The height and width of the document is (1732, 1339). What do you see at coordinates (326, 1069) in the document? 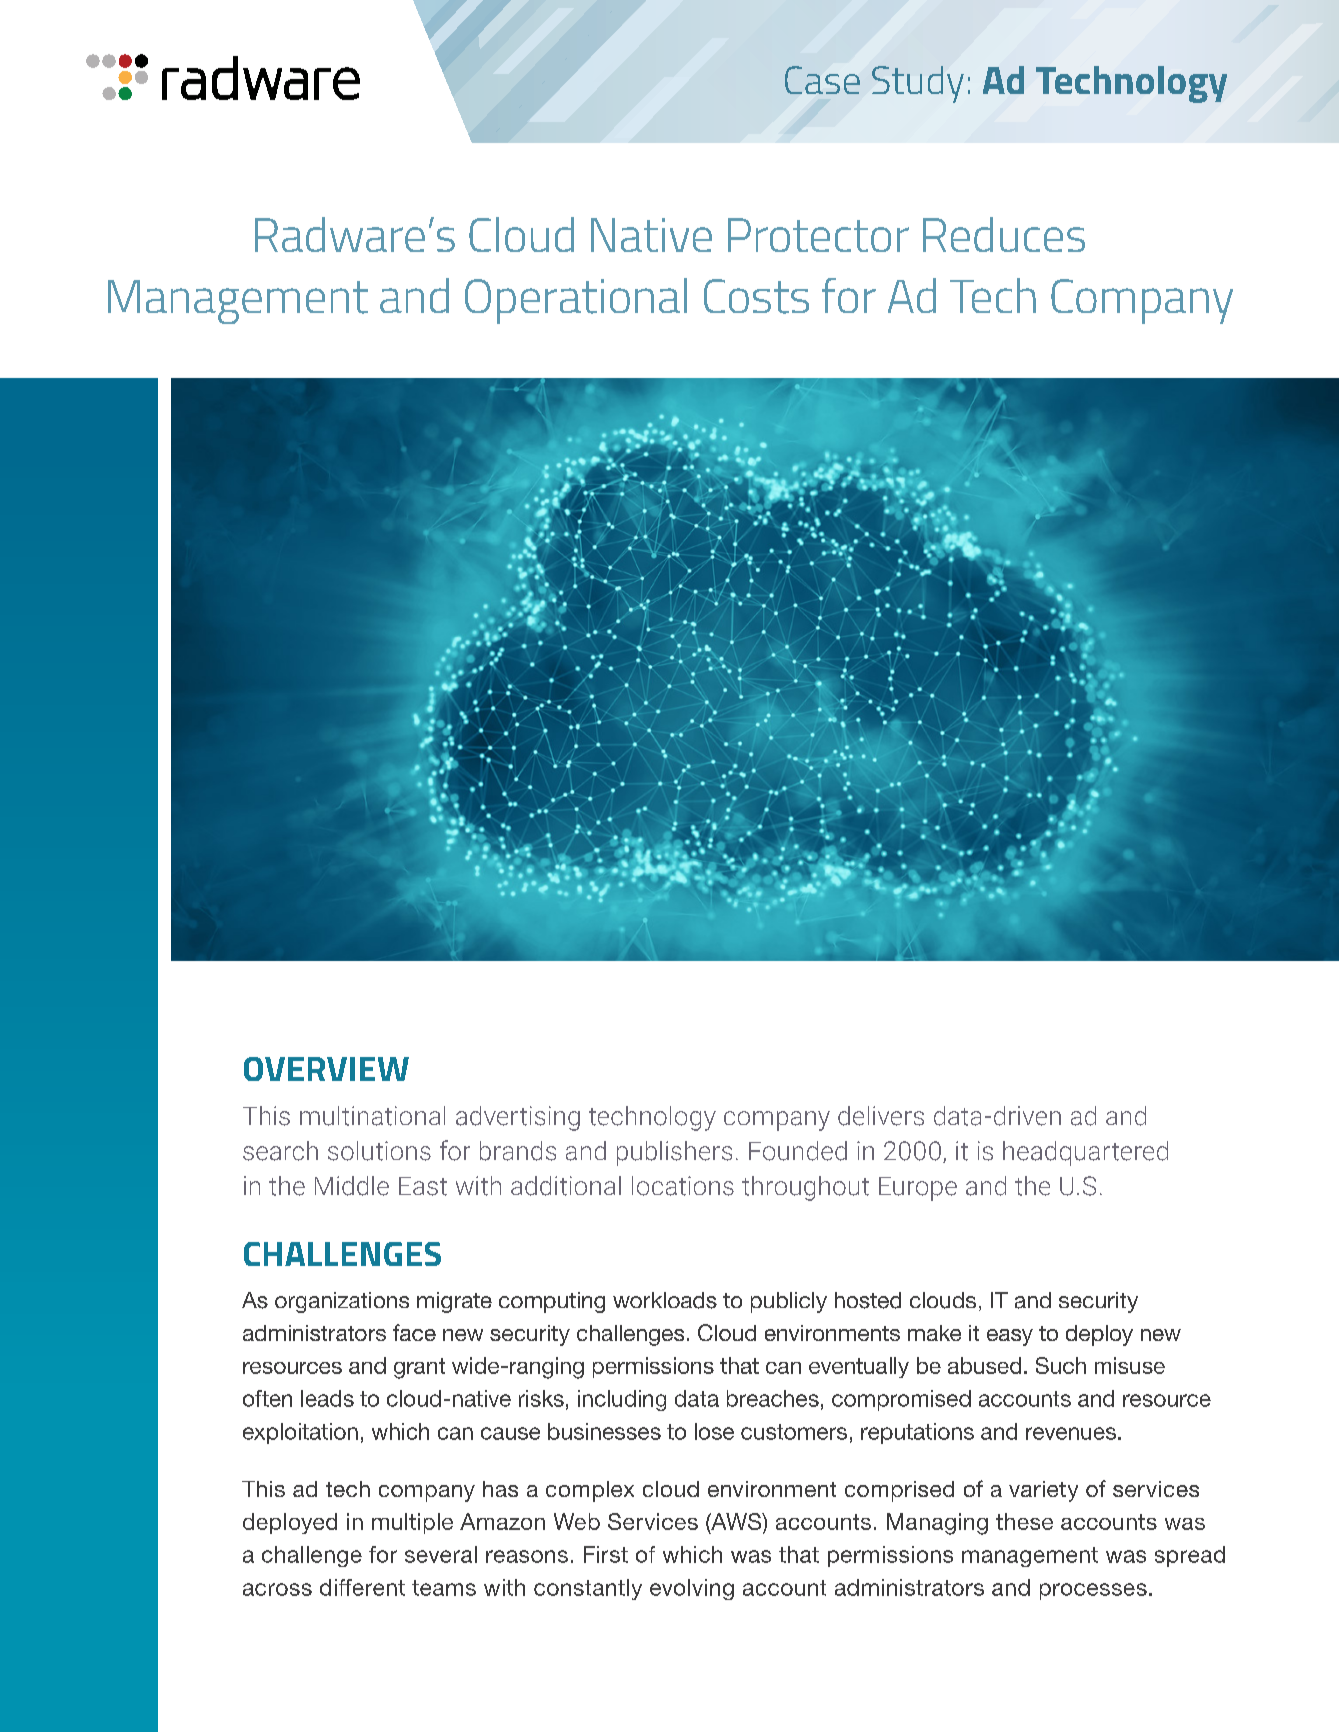
I see `OVERVIEW` at bounding box center [326, 1069].
